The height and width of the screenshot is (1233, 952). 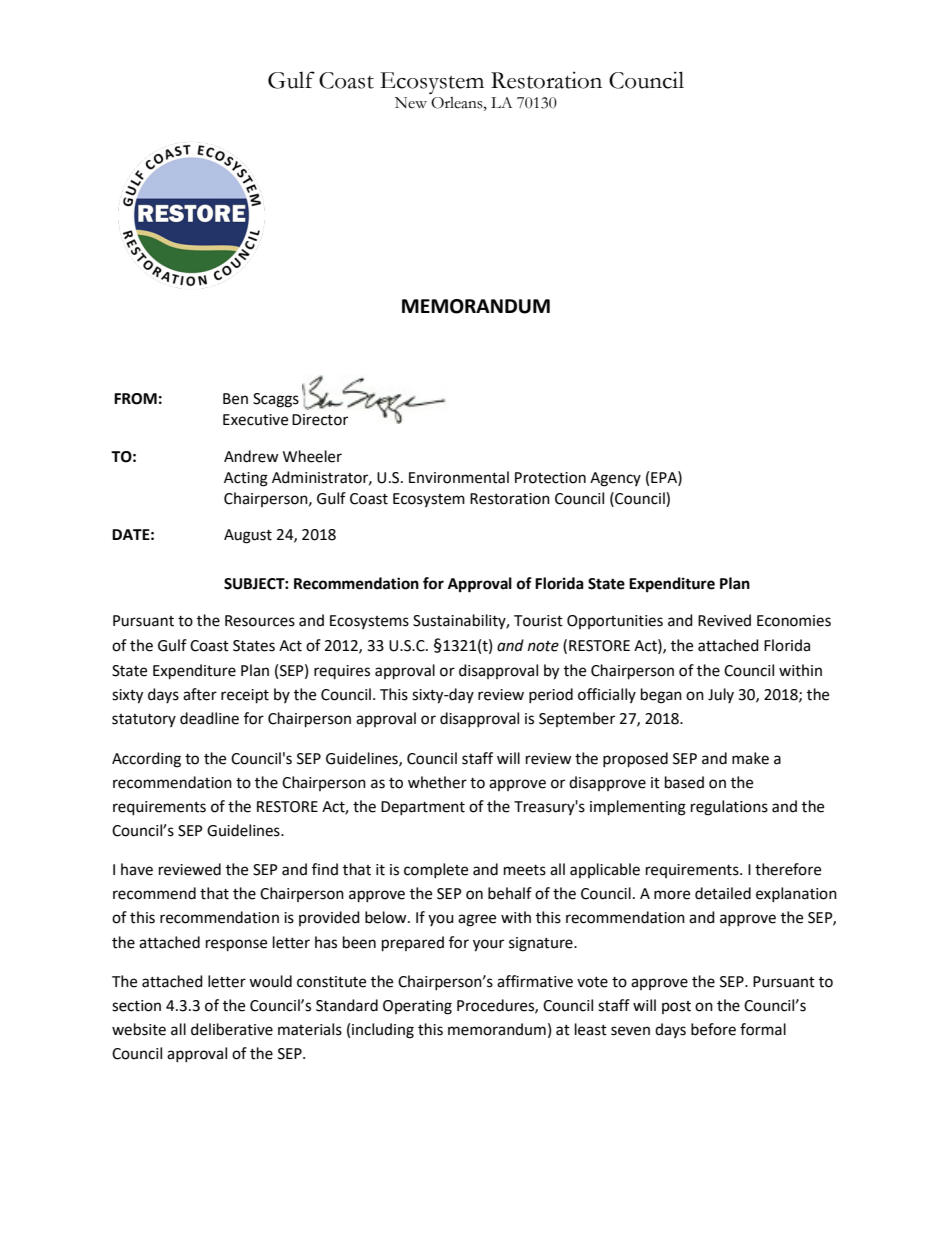 I want to click on Protection, so click(x=550, y=478).
